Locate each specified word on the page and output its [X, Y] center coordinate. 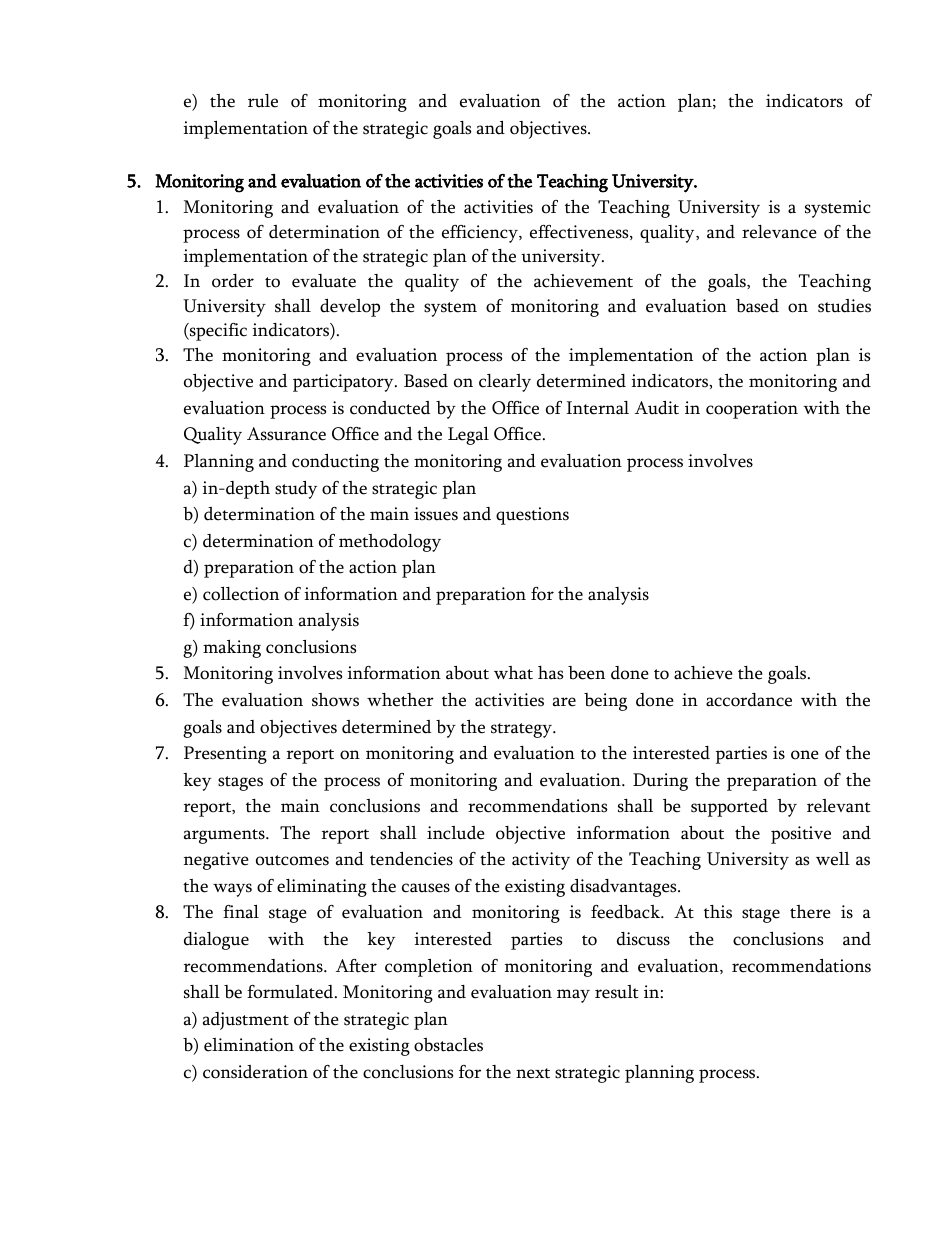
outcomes [292, 860]
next [533, 1073]
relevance [779, 232]
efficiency [481, 234]
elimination [249, 1045]
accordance [749, 700]
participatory [344, 383]
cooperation [752, 410]
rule [263, 101]
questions [532, 516]
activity [541, 861]
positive [801, 835]
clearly [505, 383]
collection [241, 594]
